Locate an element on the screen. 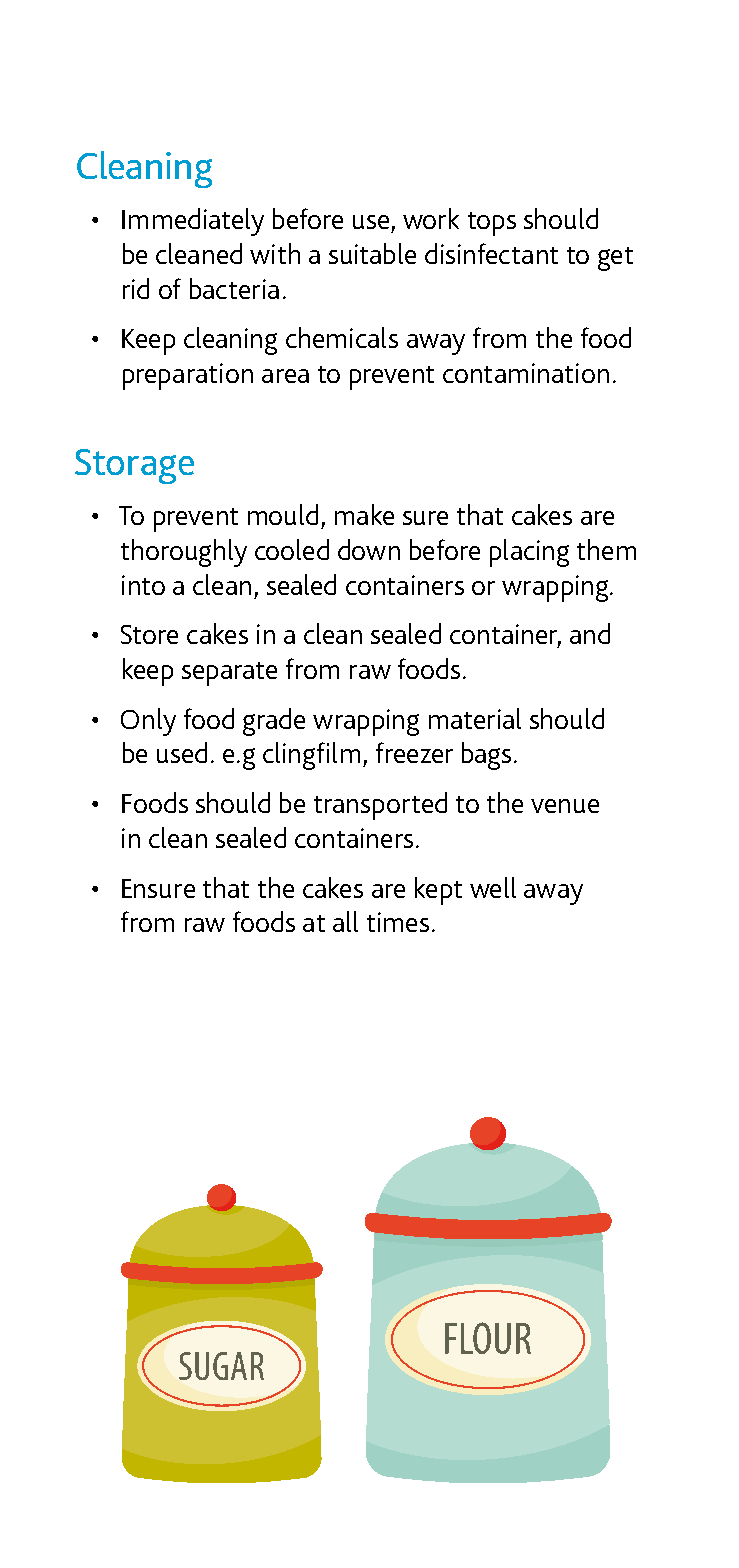 Image resolution: width=739 pixels, height=1568 pixels. thoroughly is located at coordinates (184, 553).
